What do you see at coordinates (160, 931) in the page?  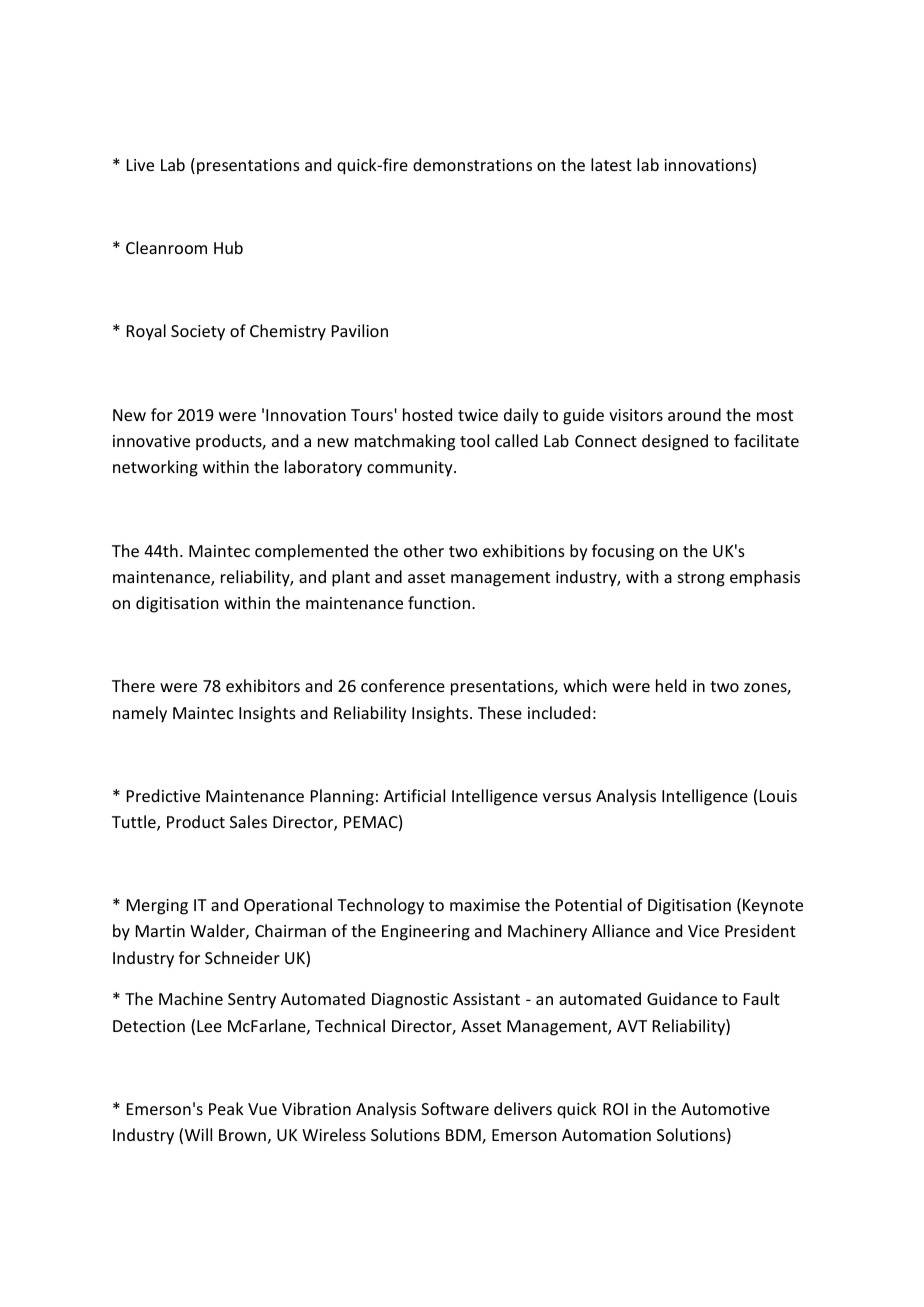 I see `Martin` at bounding box center [160, 931].
